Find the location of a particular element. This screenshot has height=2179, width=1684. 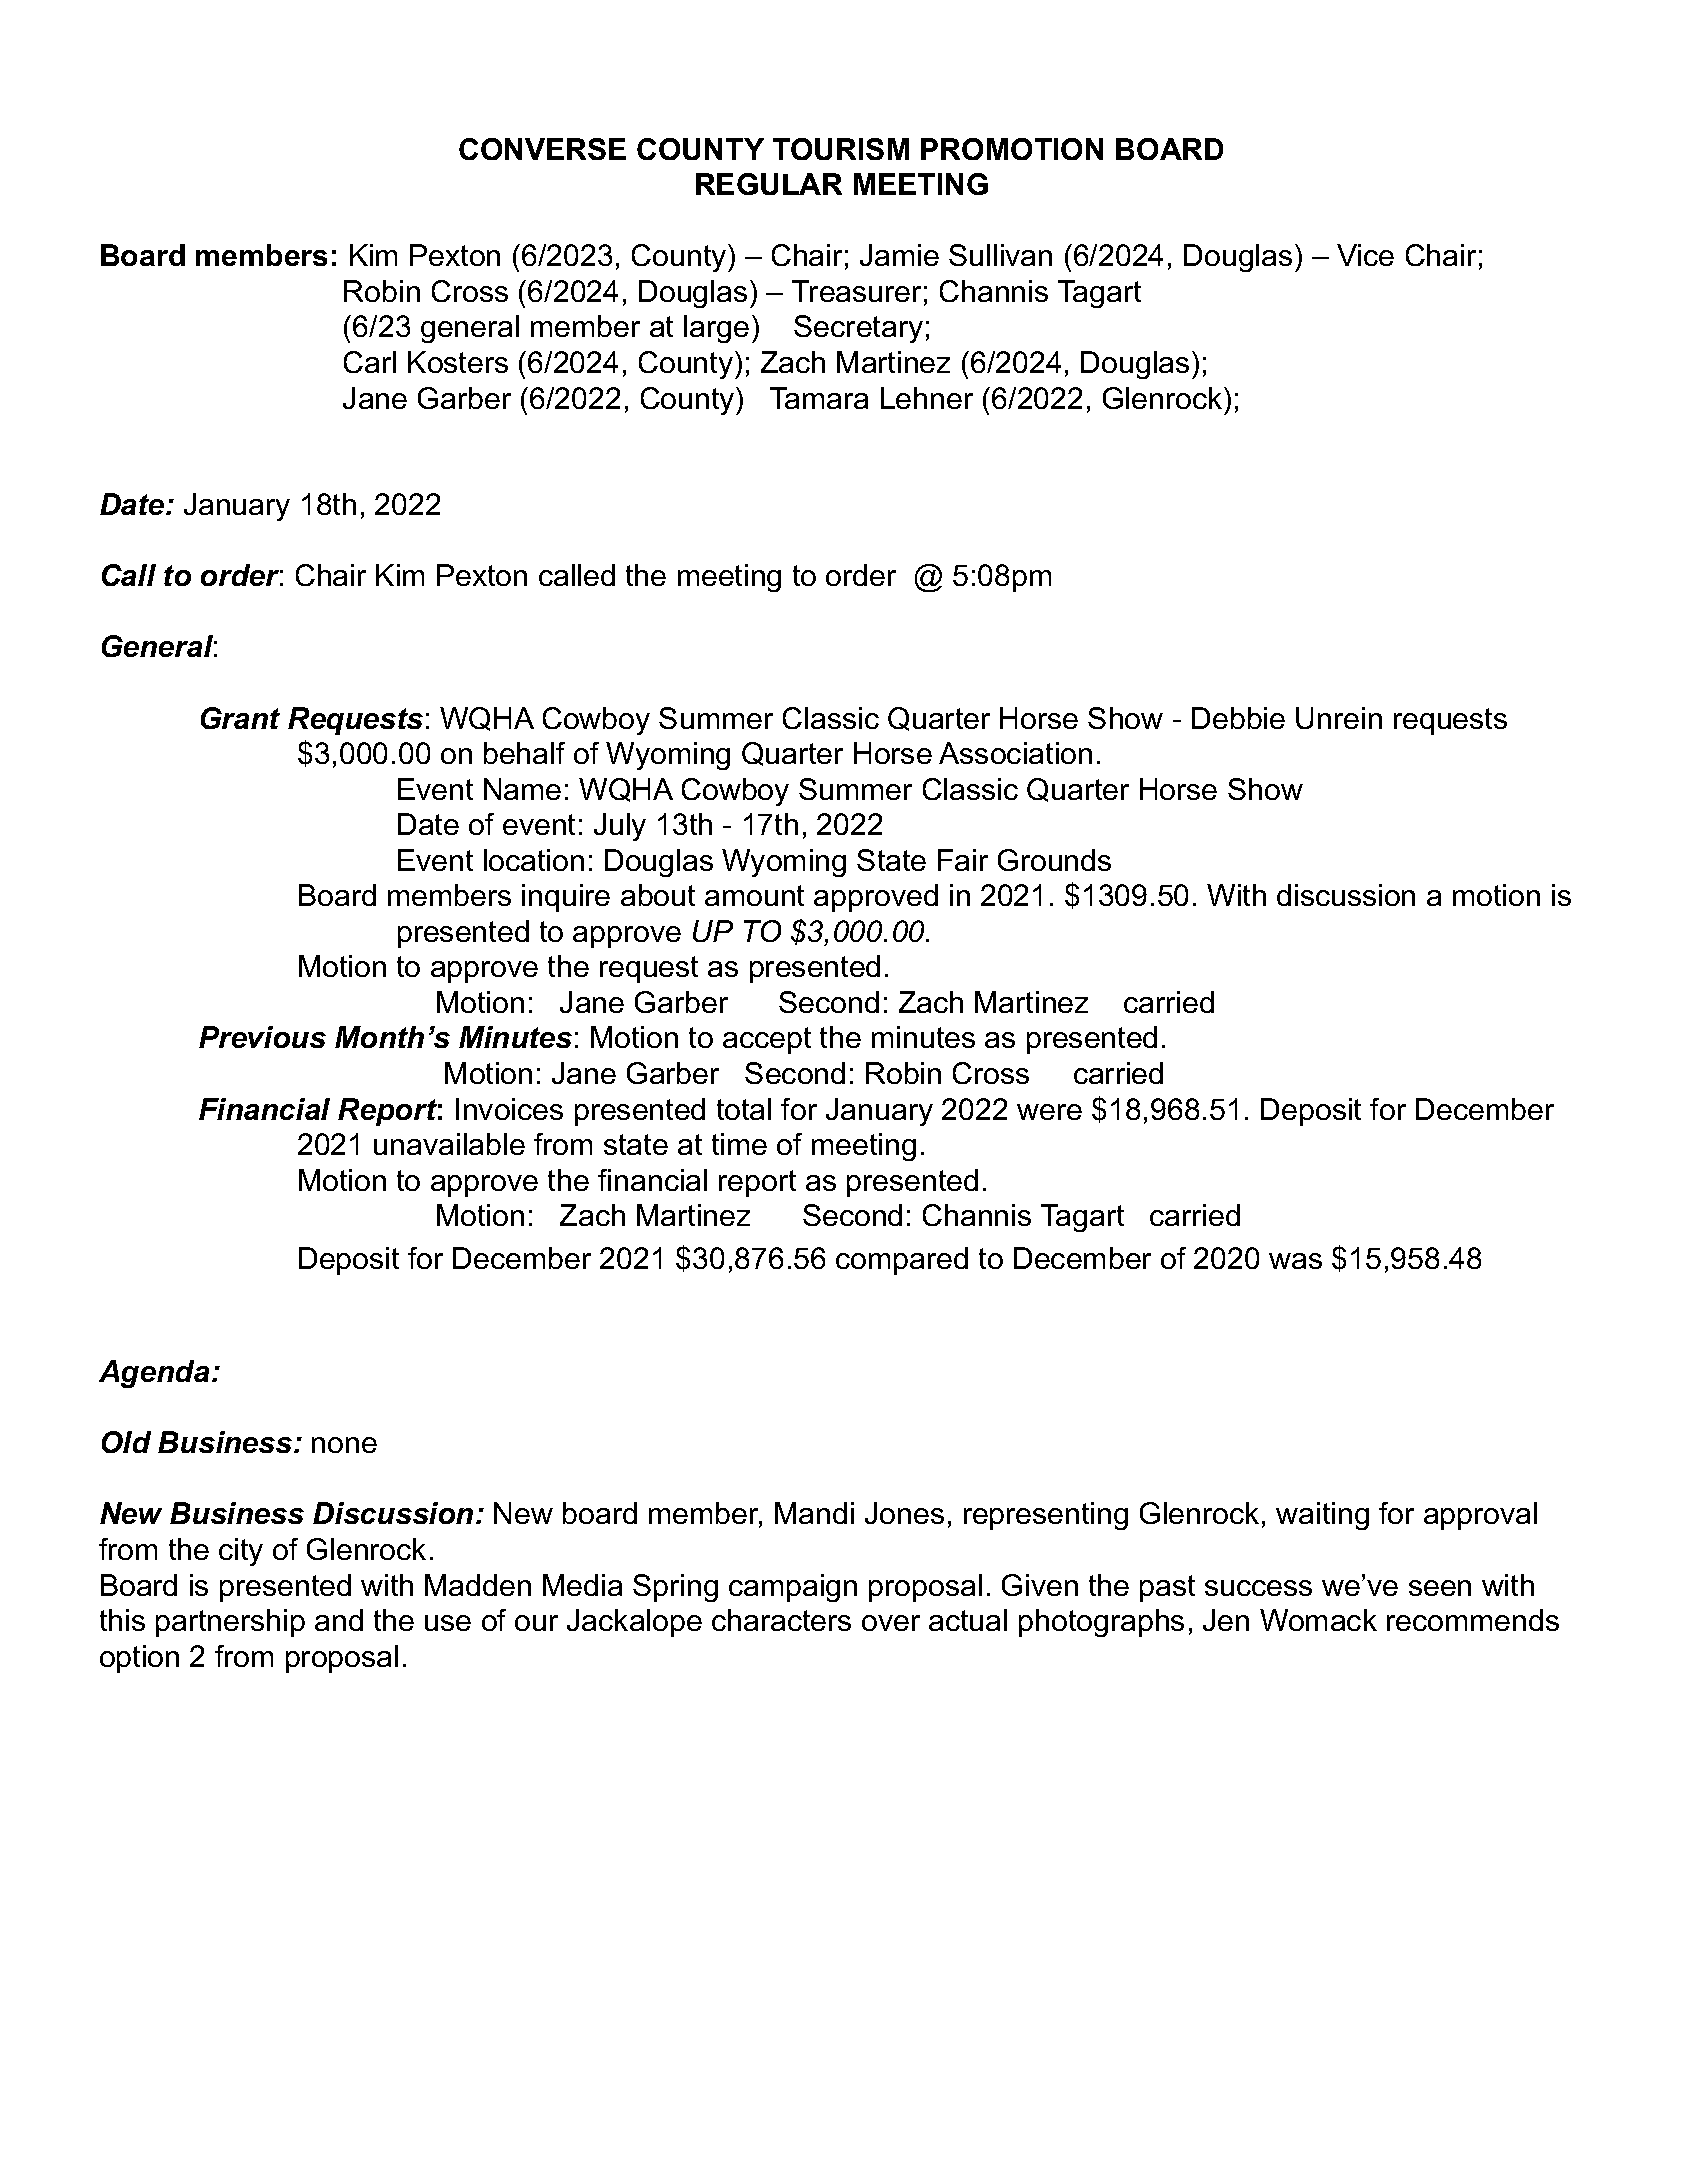

Grant is located at coordinates (240, 718).
